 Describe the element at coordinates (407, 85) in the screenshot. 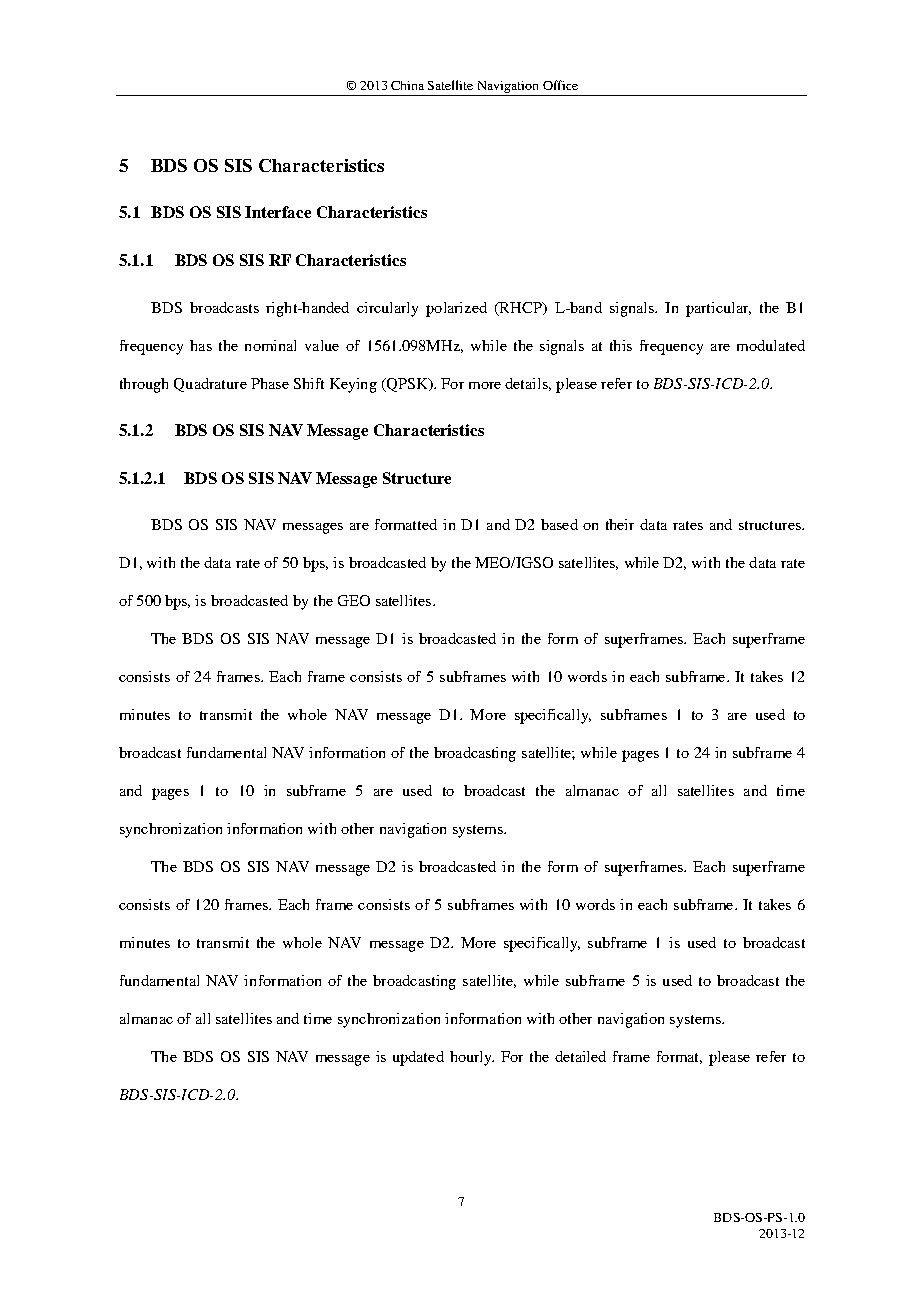

I see `China` at that location.
